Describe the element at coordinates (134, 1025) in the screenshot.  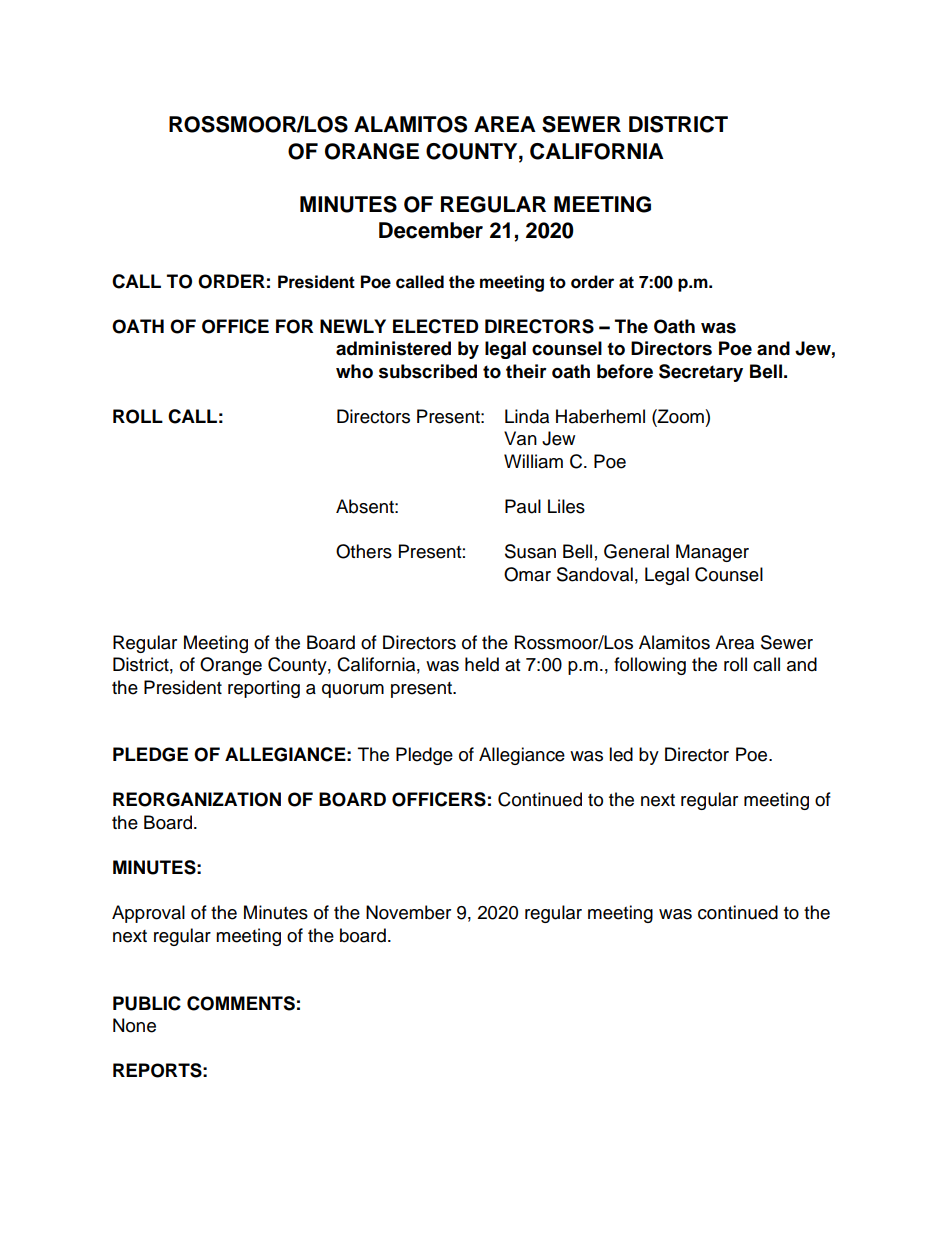
I see `None` at that location.
